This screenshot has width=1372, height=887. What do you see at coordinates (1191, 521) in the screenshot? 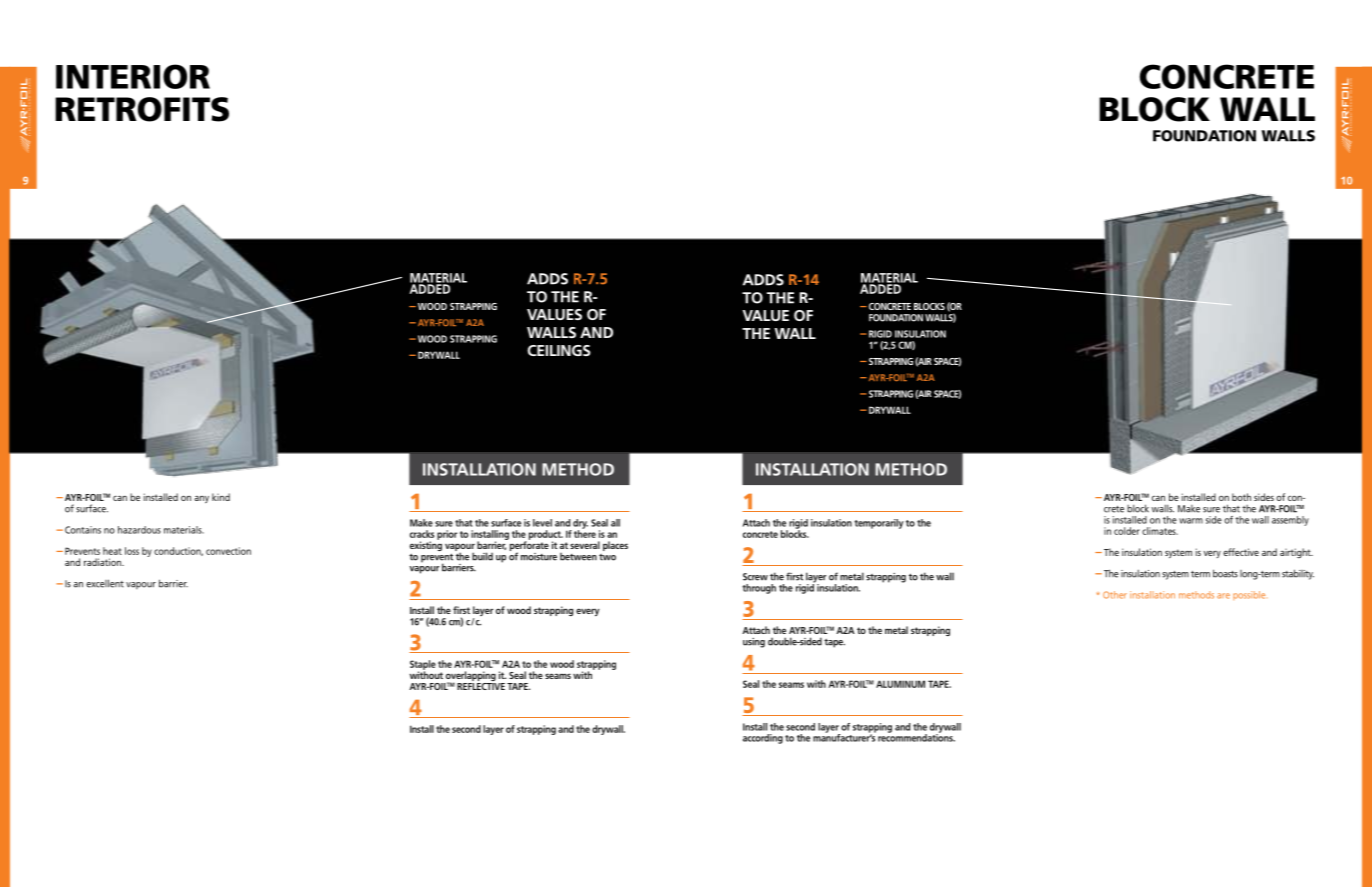
I see `warm` at bounding box center [1191, 521].
